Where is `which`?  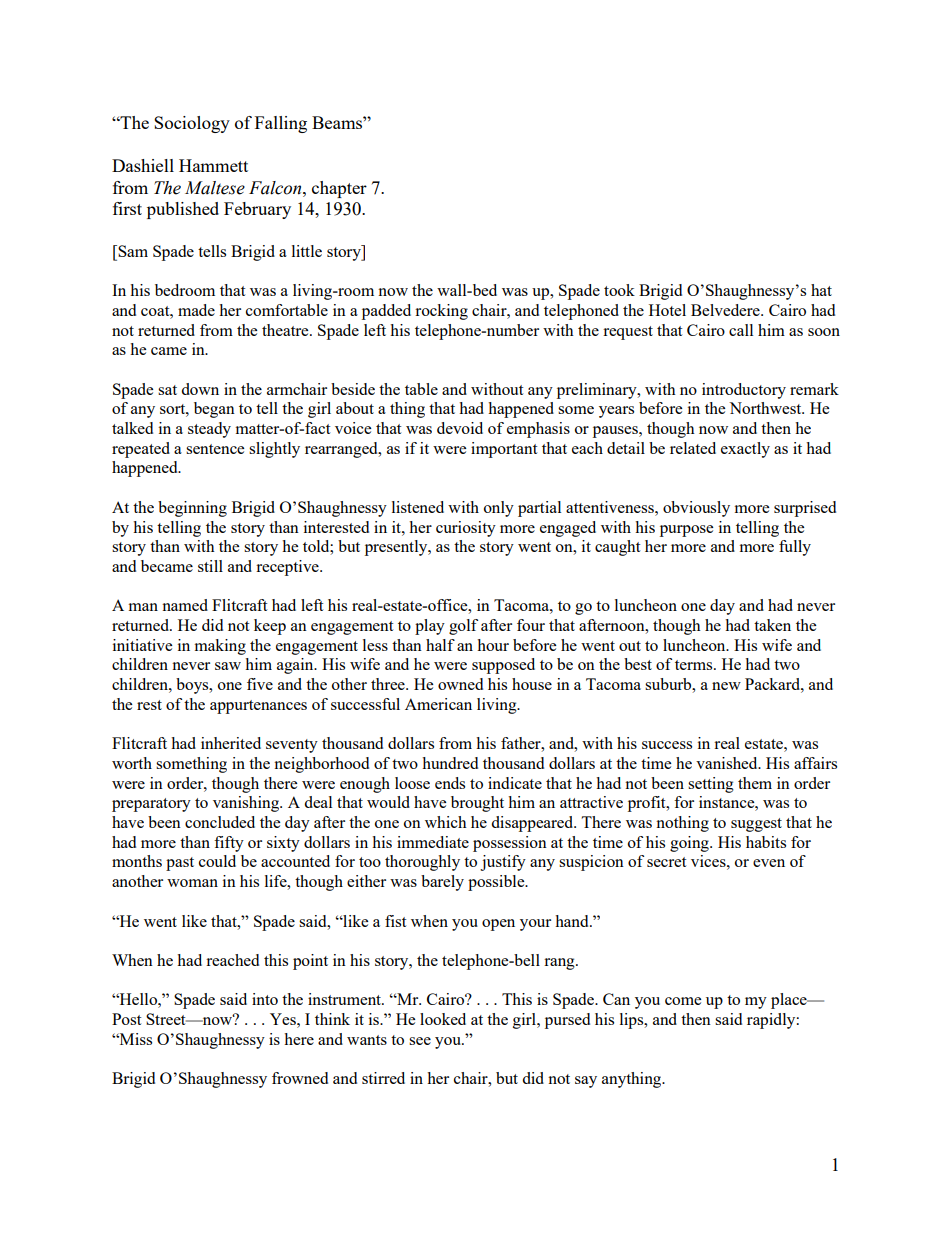
which is located at coordinates (446, 822).
